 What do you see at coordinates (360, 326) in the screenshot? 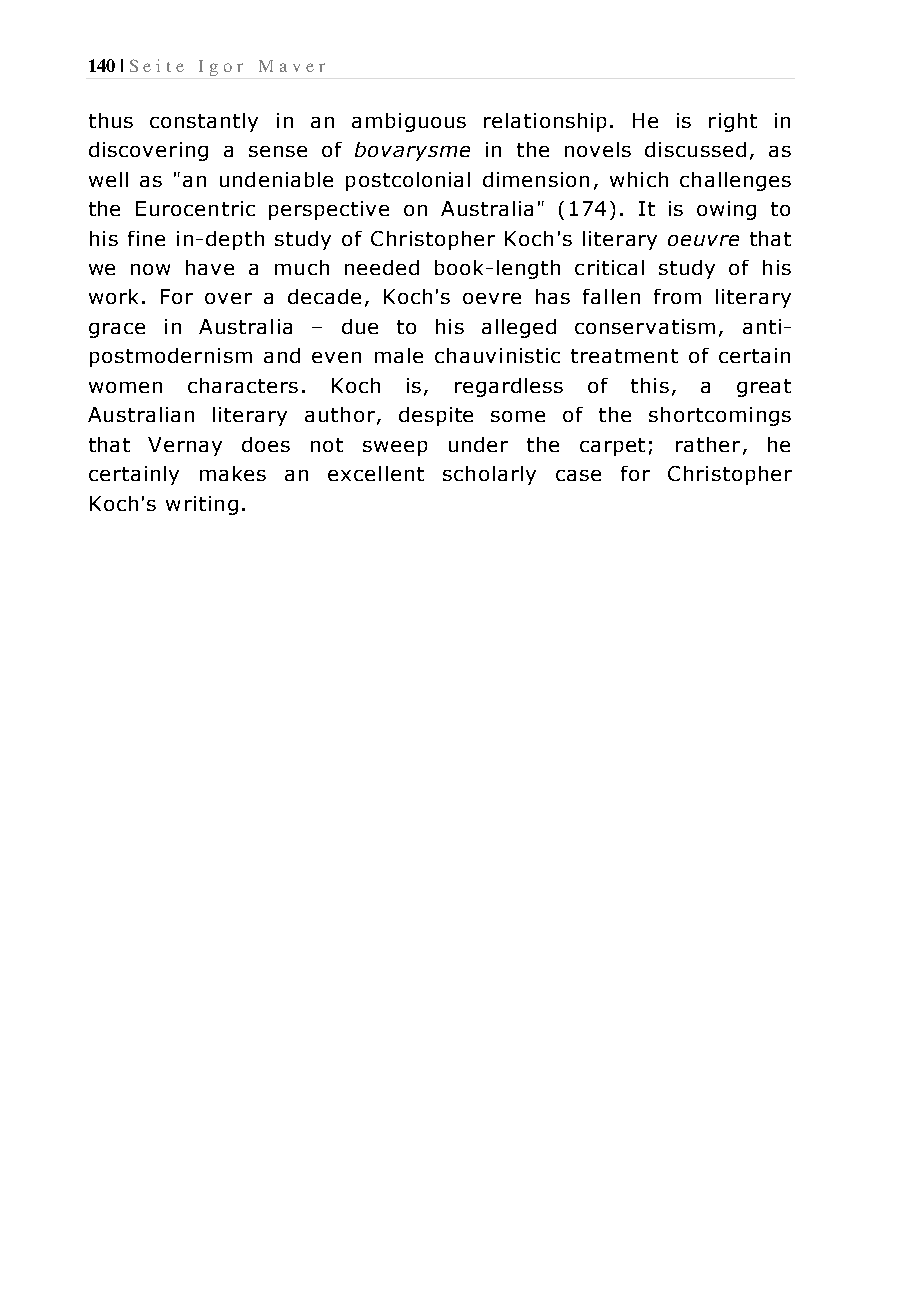
I see `due` at bounding box center [360, 326].
